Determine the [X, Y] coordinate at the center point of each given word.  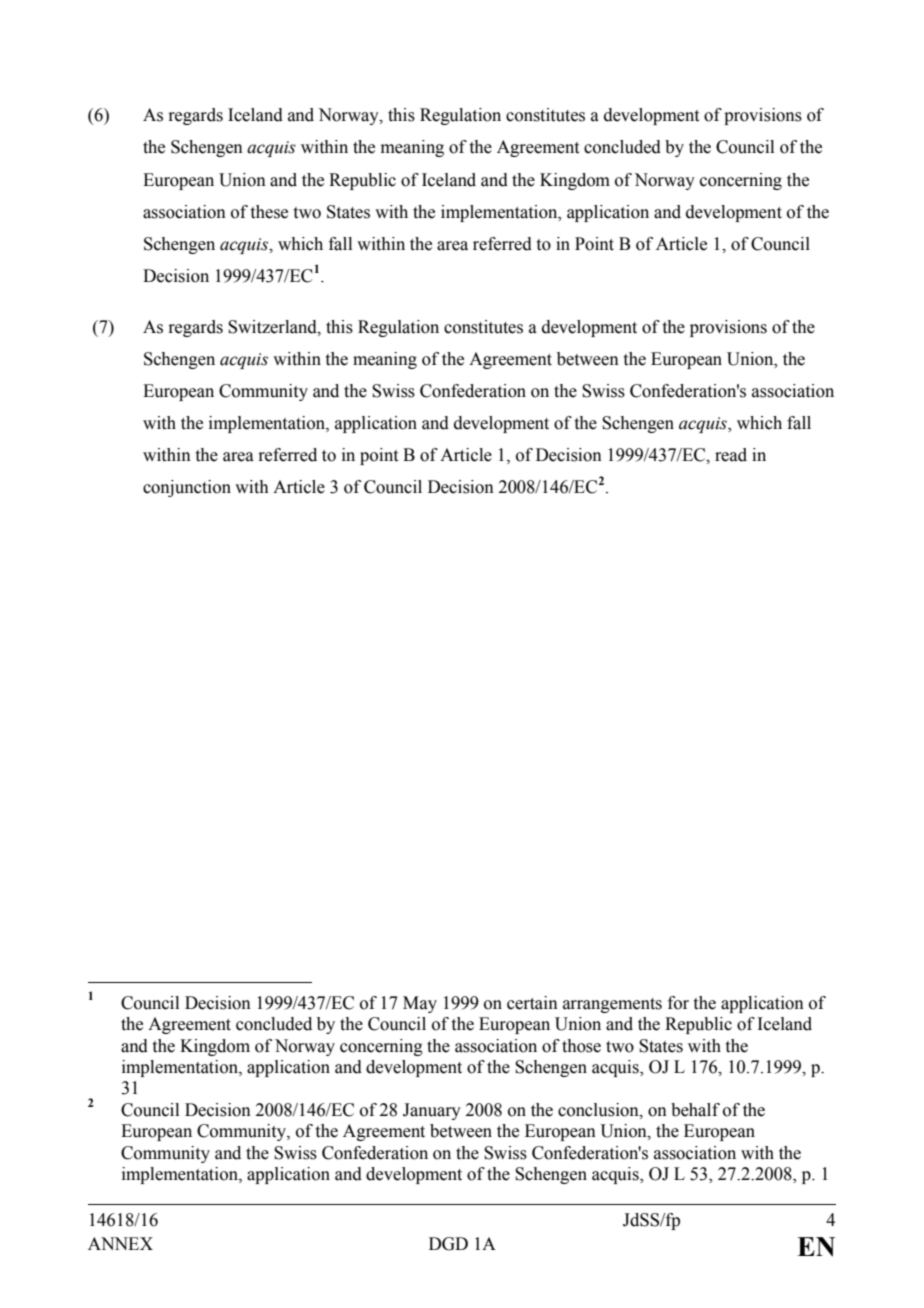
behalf [695, 1110]
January [432, 1111]
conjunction [187, 488]
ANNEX [120, 1243]
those [581, 1046]
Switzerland [273, 327]
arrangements [612, 1005]
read [731, 455]
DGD [448, 1244]
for [678, 1003]
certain [532, 1003]
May [420, 1004]
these [269, 212]
